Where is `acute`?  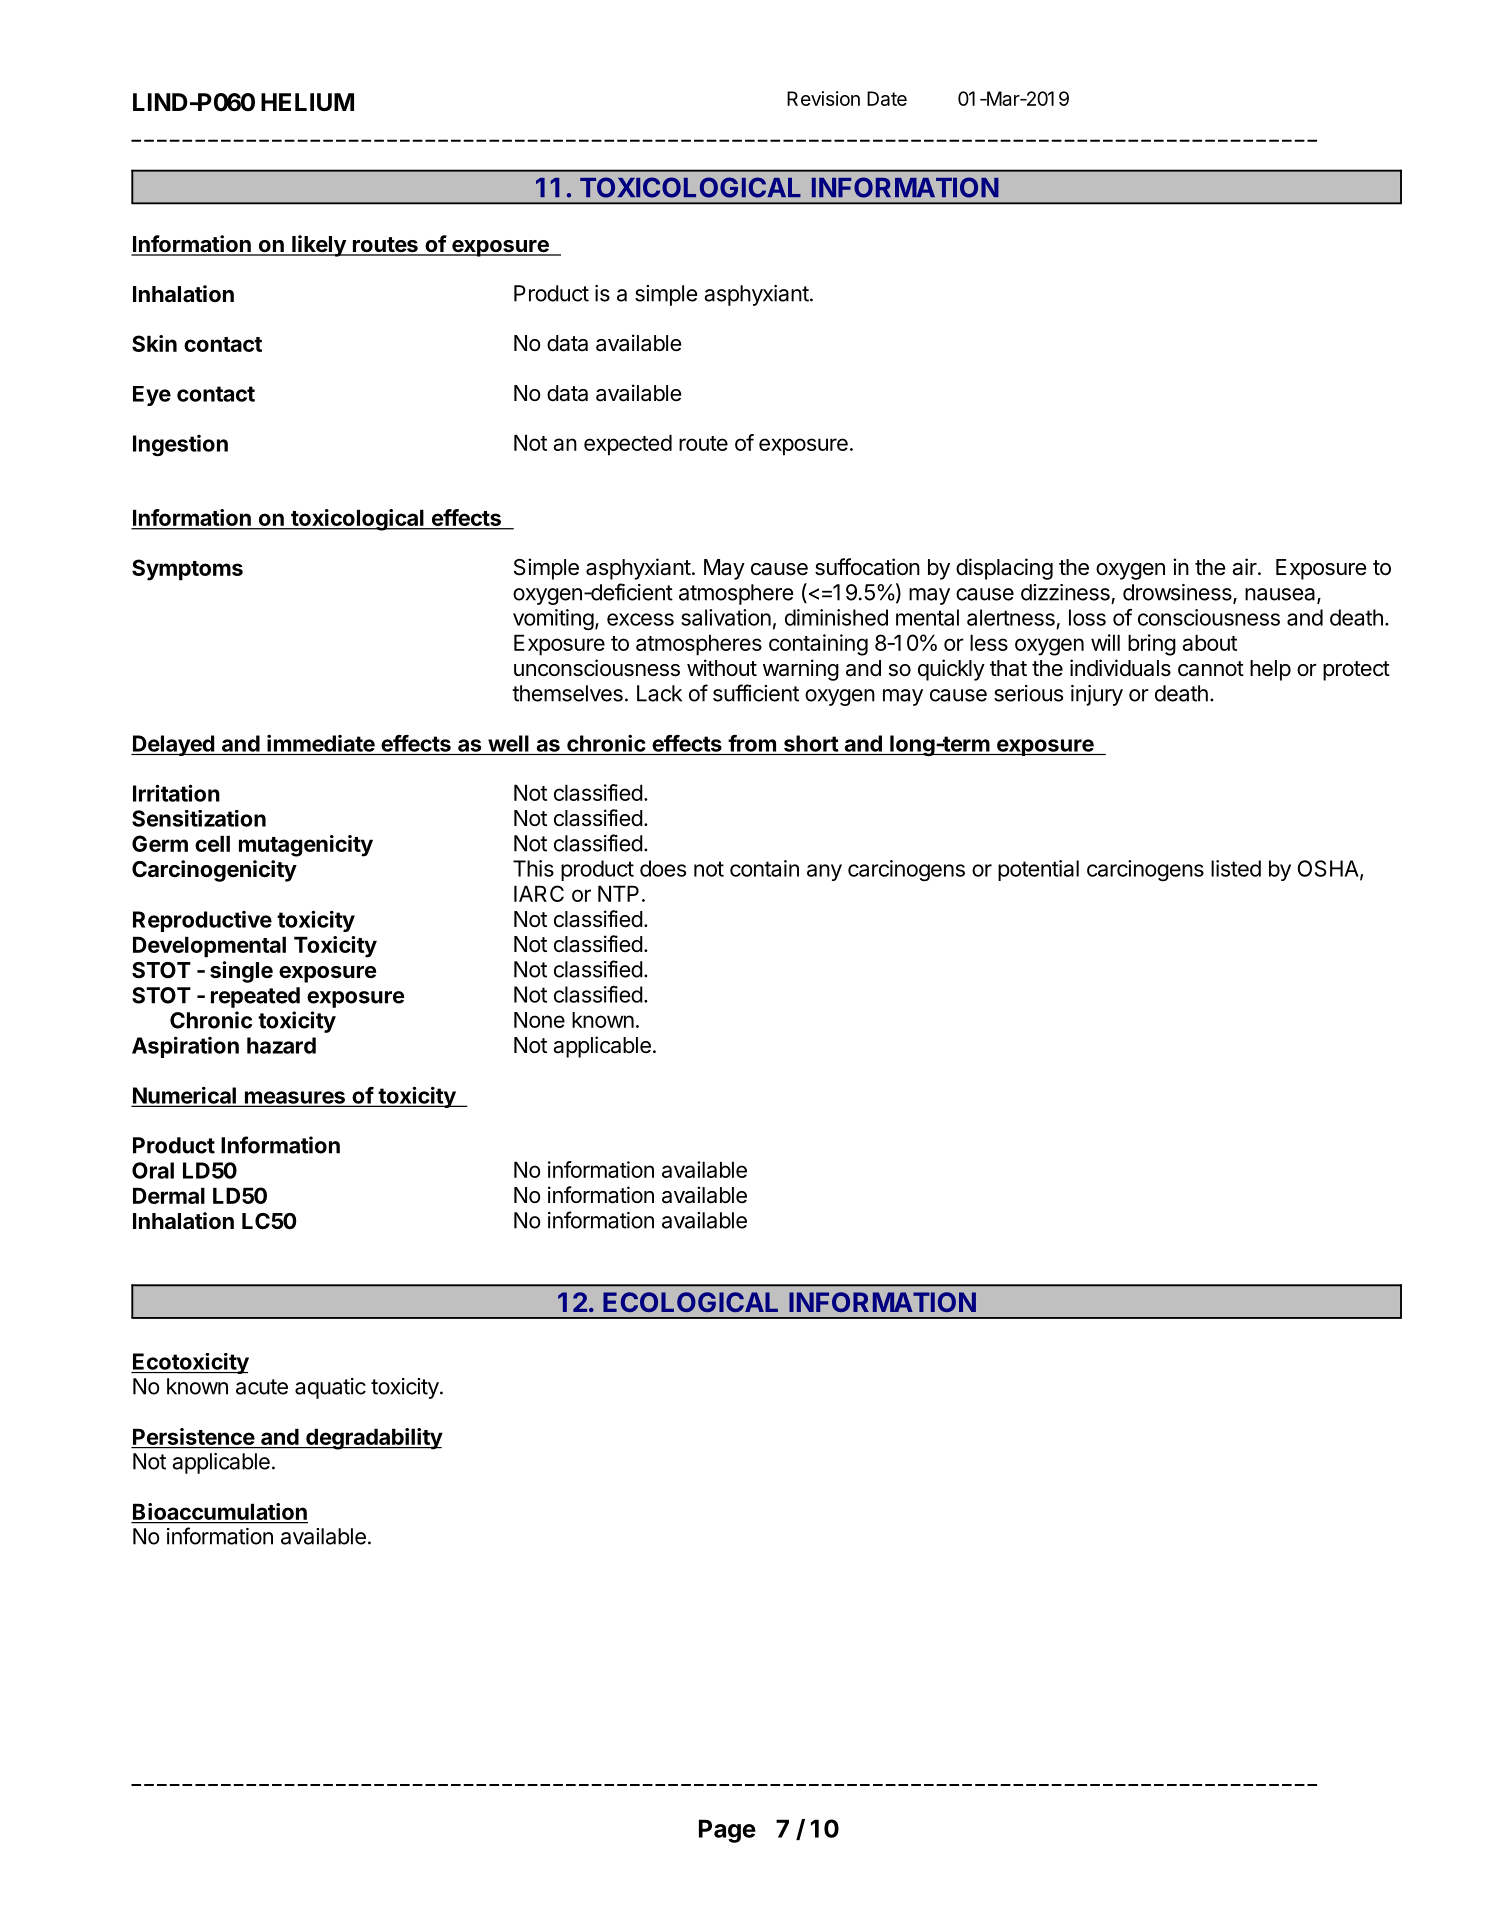
acute is located at coordinates (262, 1387).
